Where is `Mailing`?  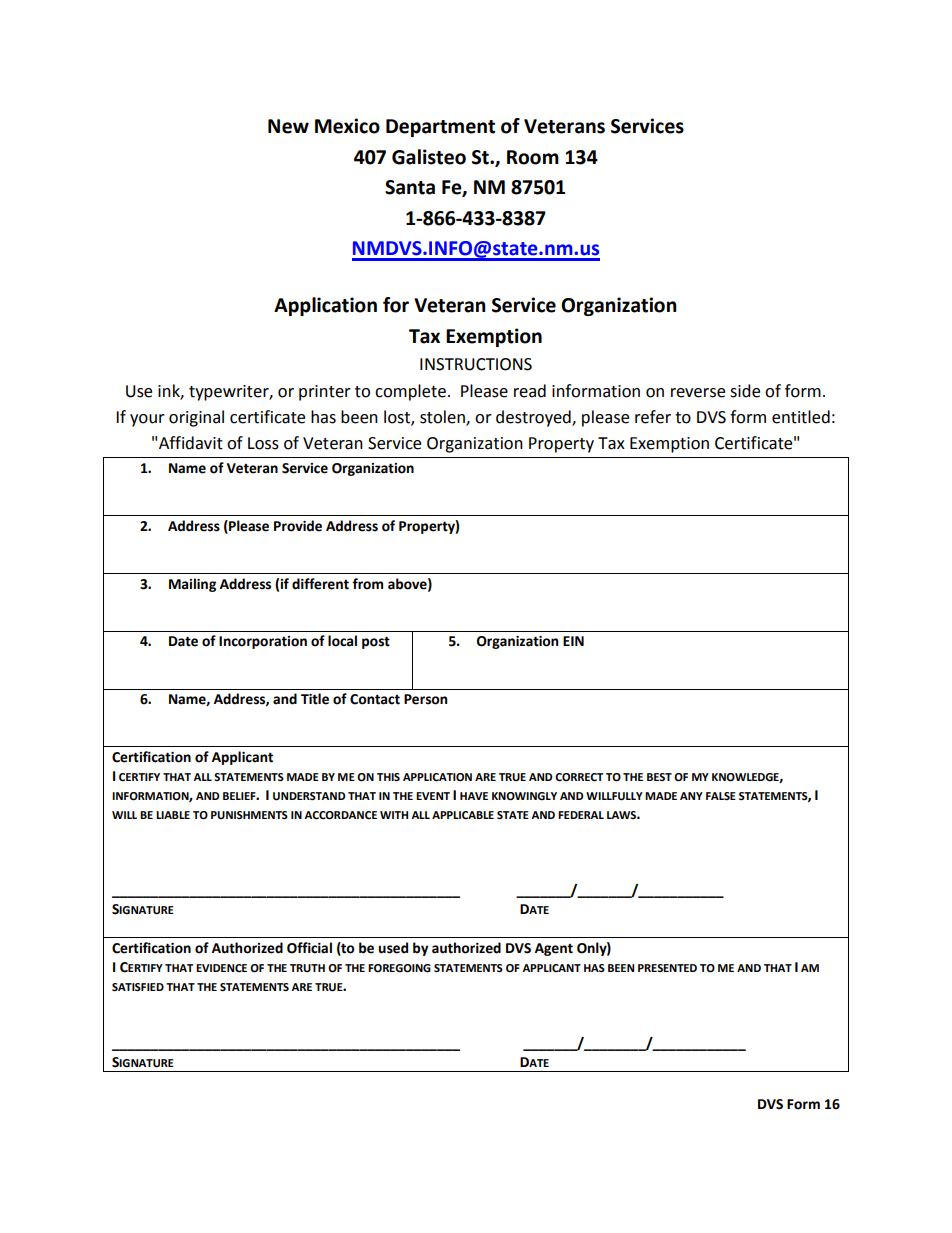 Mailing is located at coordinates (192, 585).
